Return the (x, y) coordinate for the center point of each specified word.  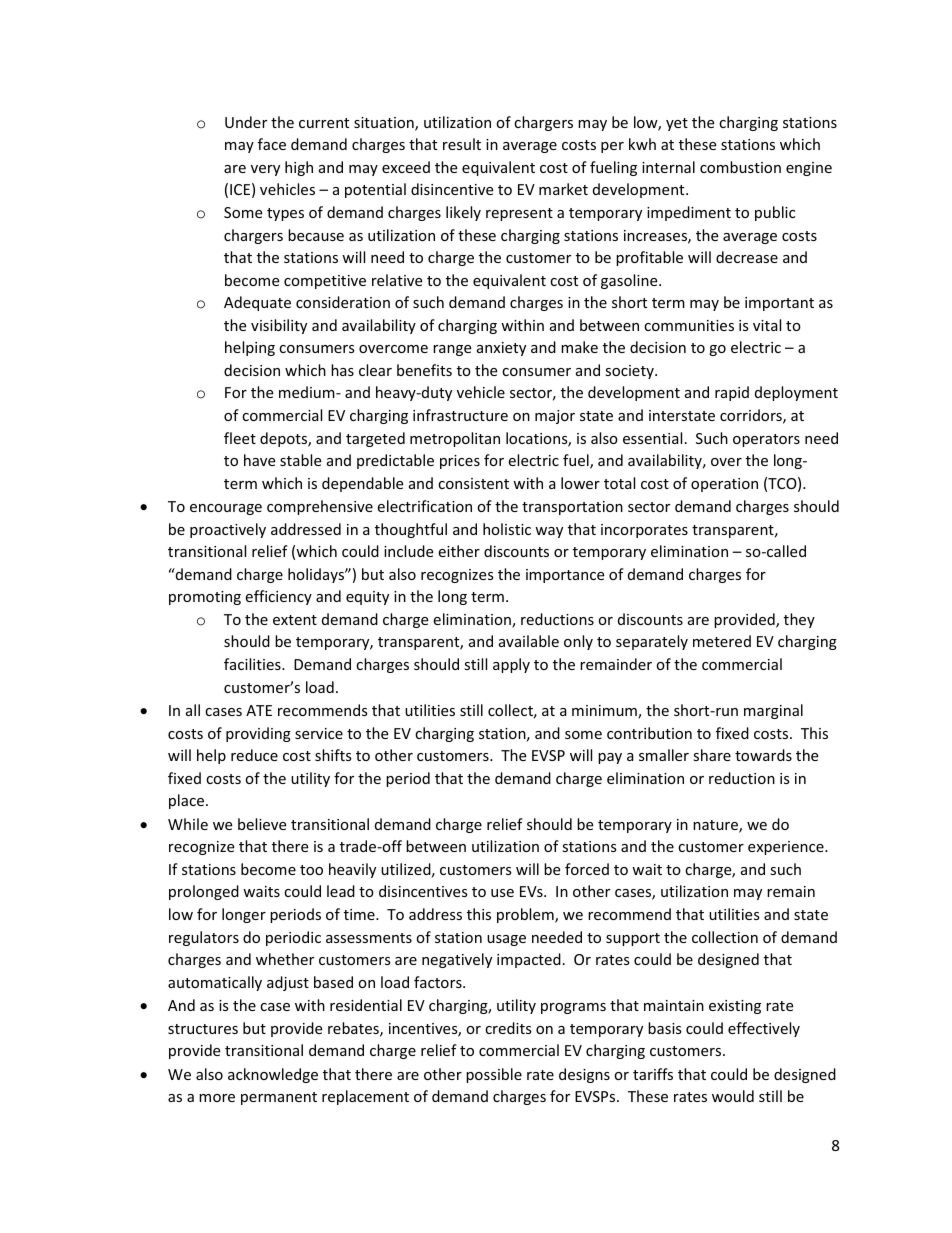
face (272, 144)
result (462, 144)
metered (722, 641)
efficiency (278, 597)
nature (716, 826)
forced (587, 869)
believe (262, 824)
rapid (732, 393)
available (529, 641)
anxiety (501, 349)
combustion (740, 167)
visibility (279, 326)
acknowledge (273, 1075)
